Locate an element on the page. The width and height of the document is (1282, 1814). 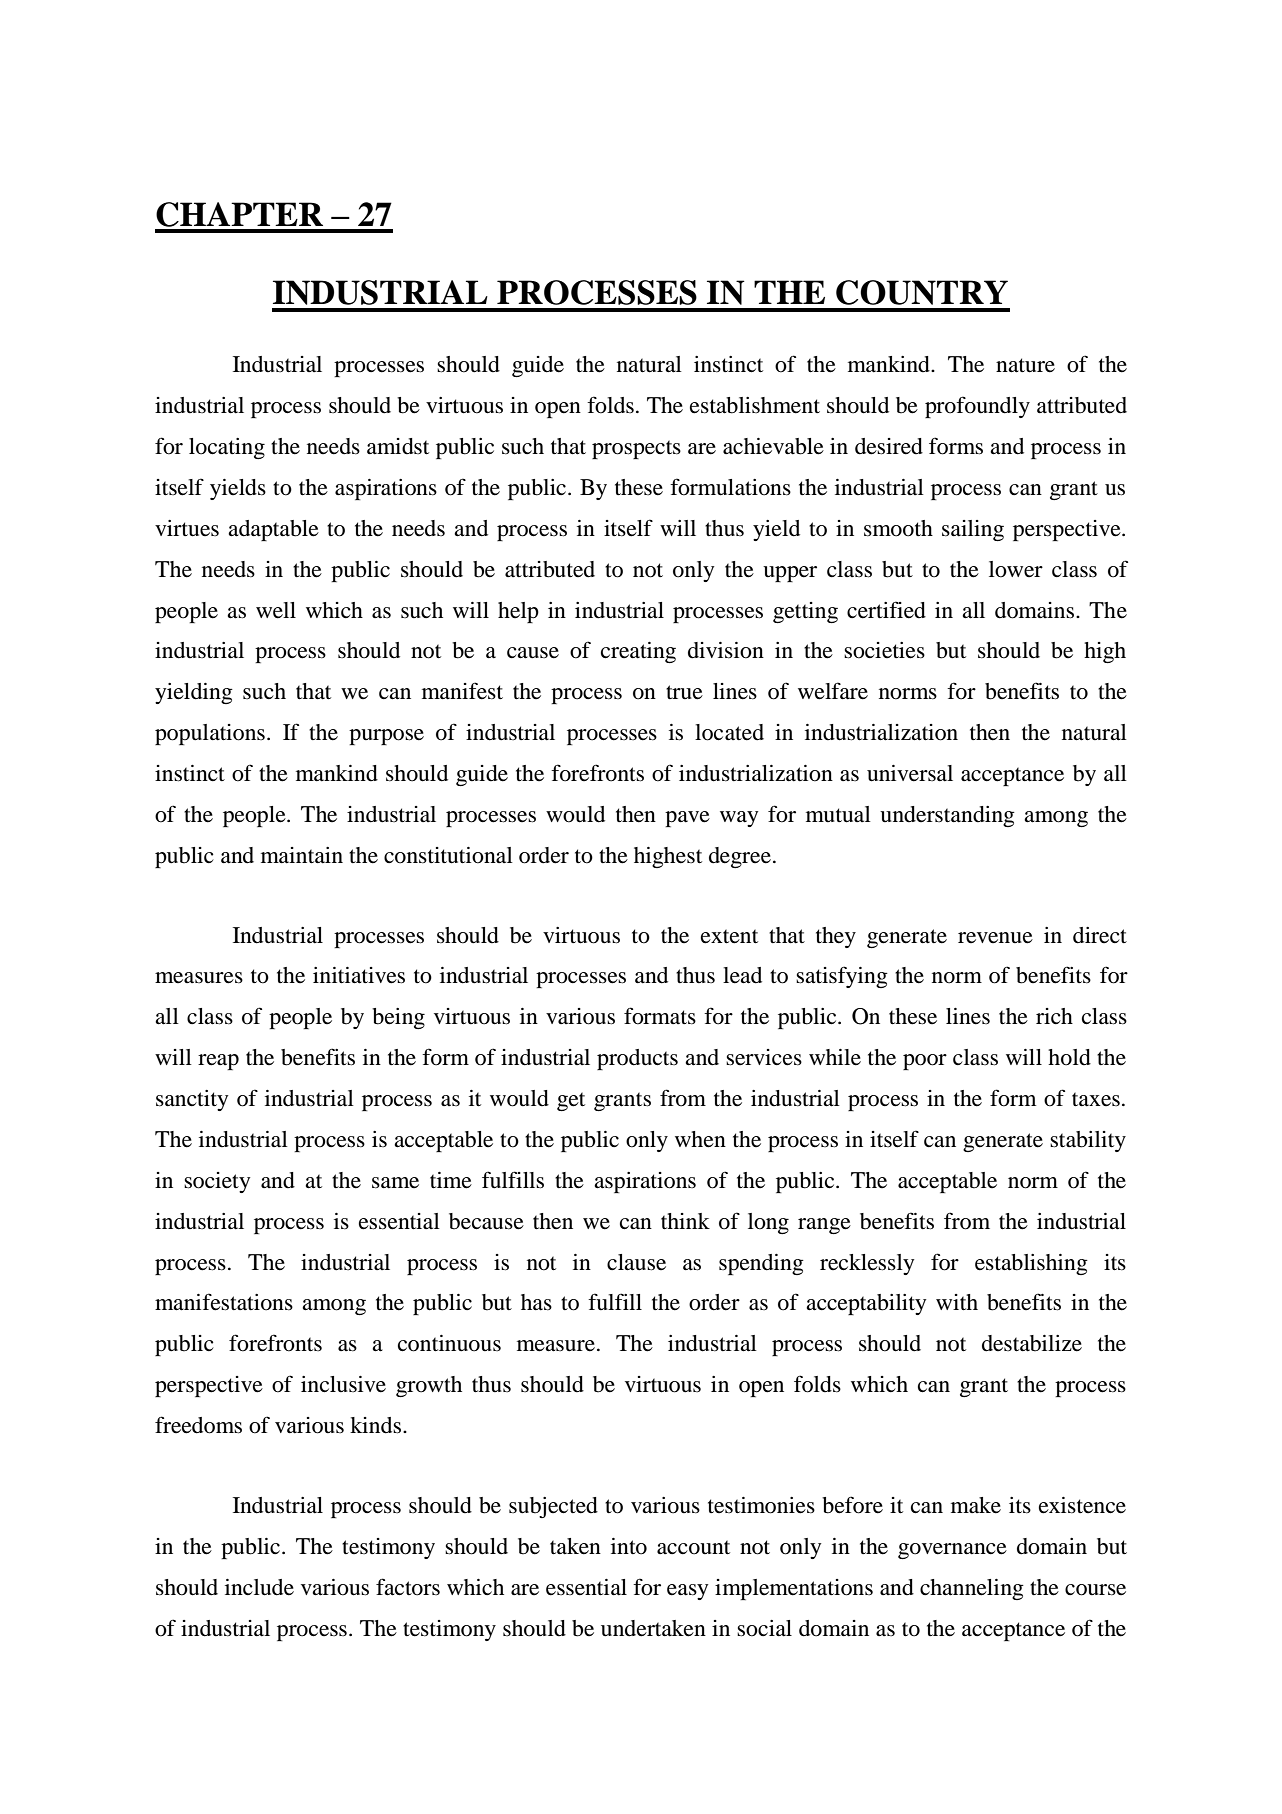
establishment is located at coordinates (755, 405).
